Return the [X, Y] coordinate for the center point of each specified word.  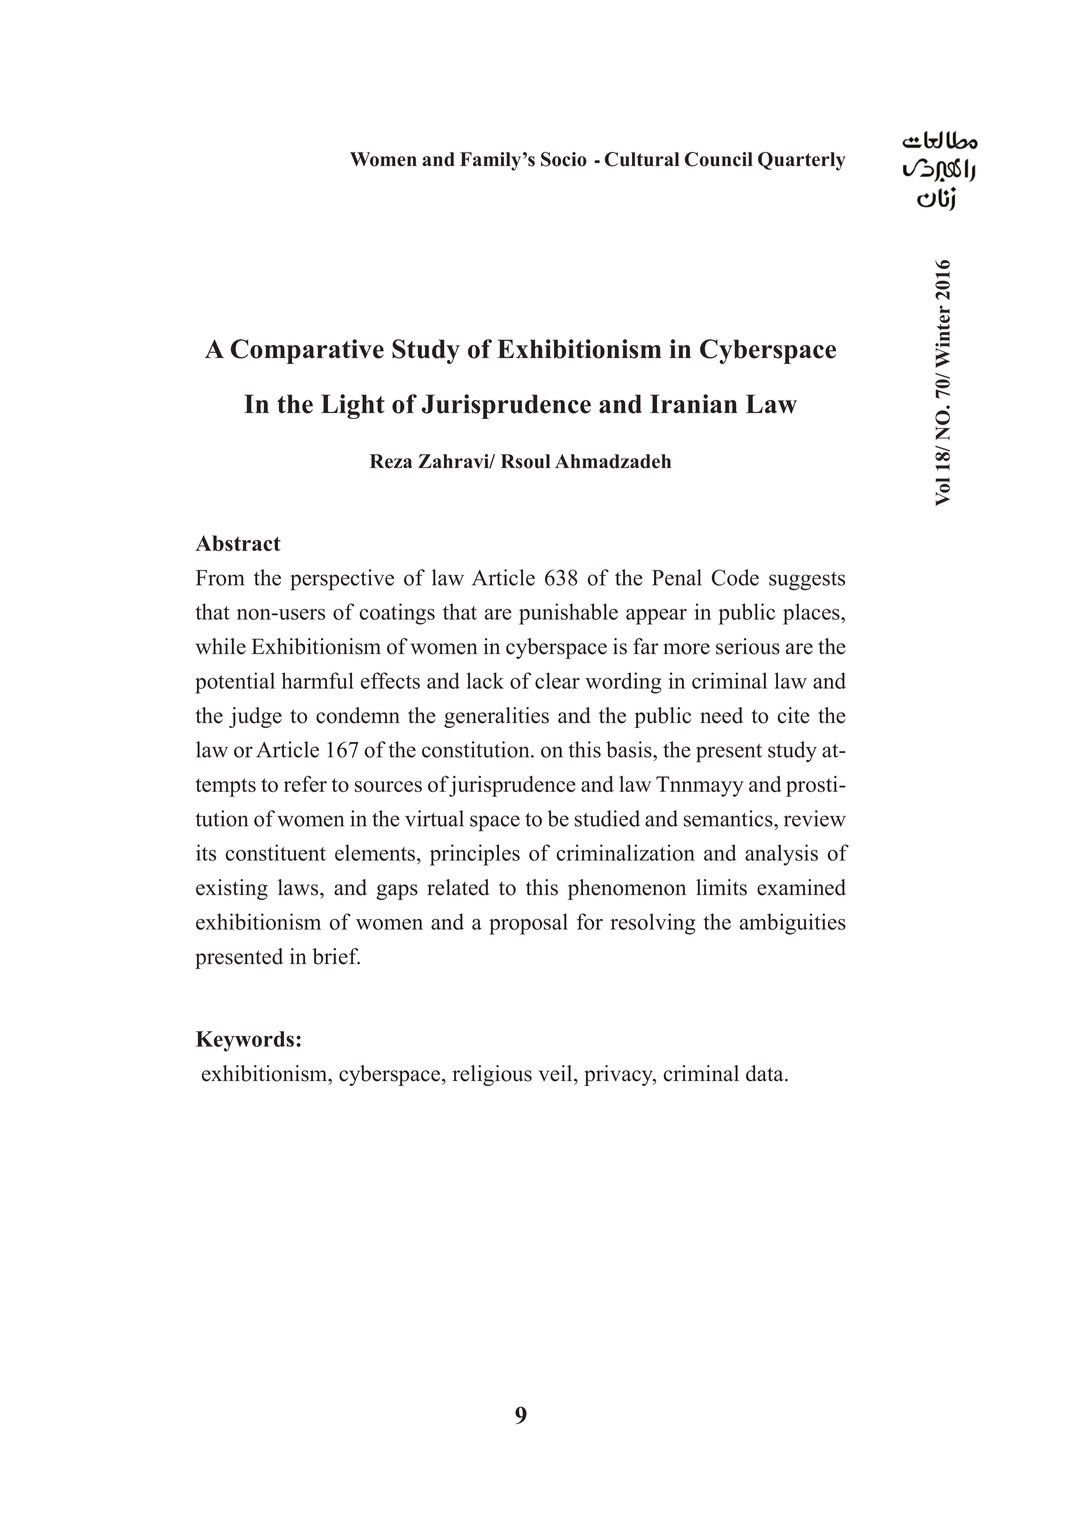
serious [748, 646]
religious [492, 1075]
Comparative [307, 351]
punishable [568, 614]
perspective [342, 580]
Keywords [245, 1041]
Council [719, 159]
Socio [564, 159]
